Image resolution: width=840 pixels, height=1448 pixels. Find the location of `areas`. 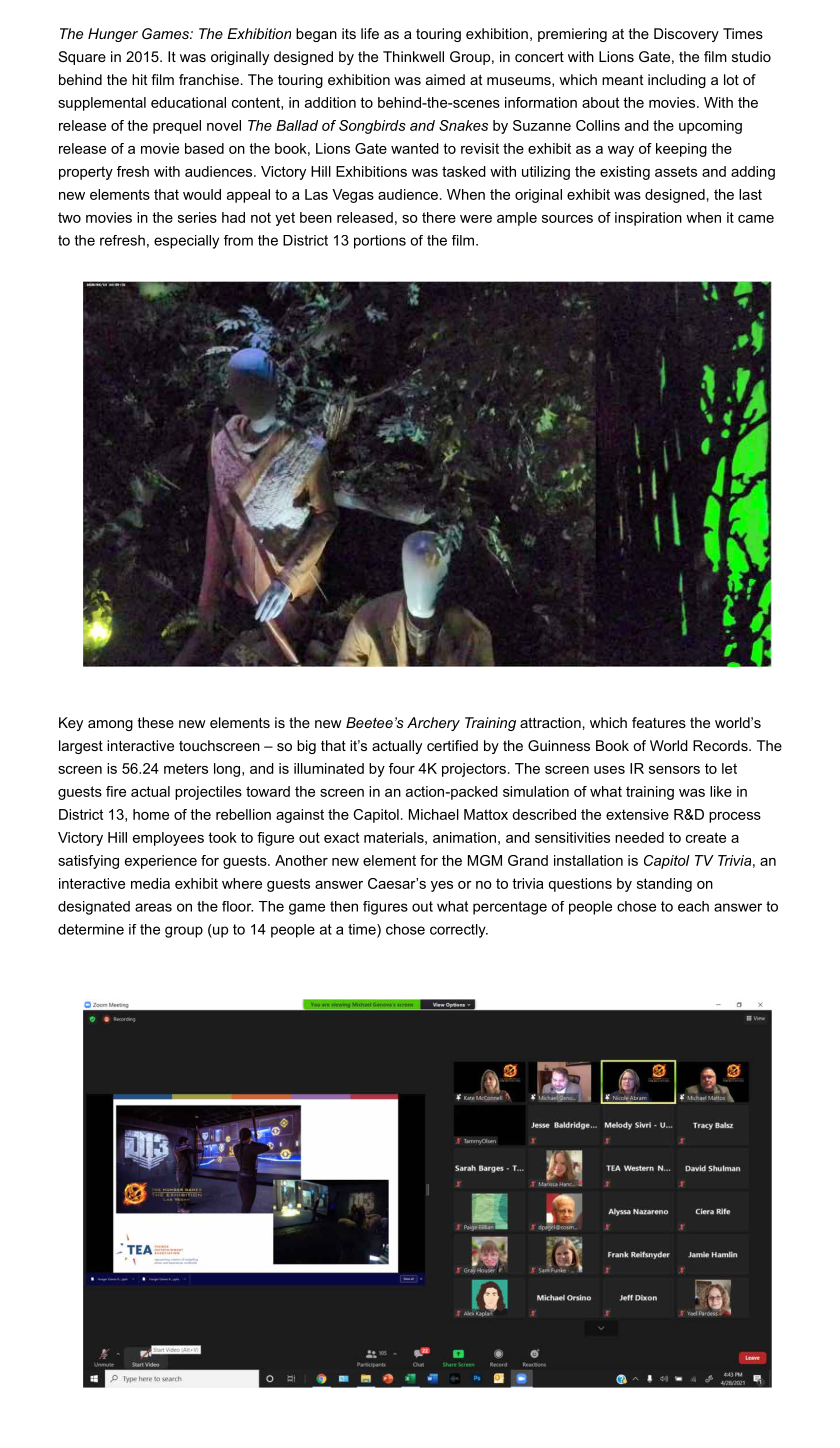

areas is located at coordinates (153, 907).
